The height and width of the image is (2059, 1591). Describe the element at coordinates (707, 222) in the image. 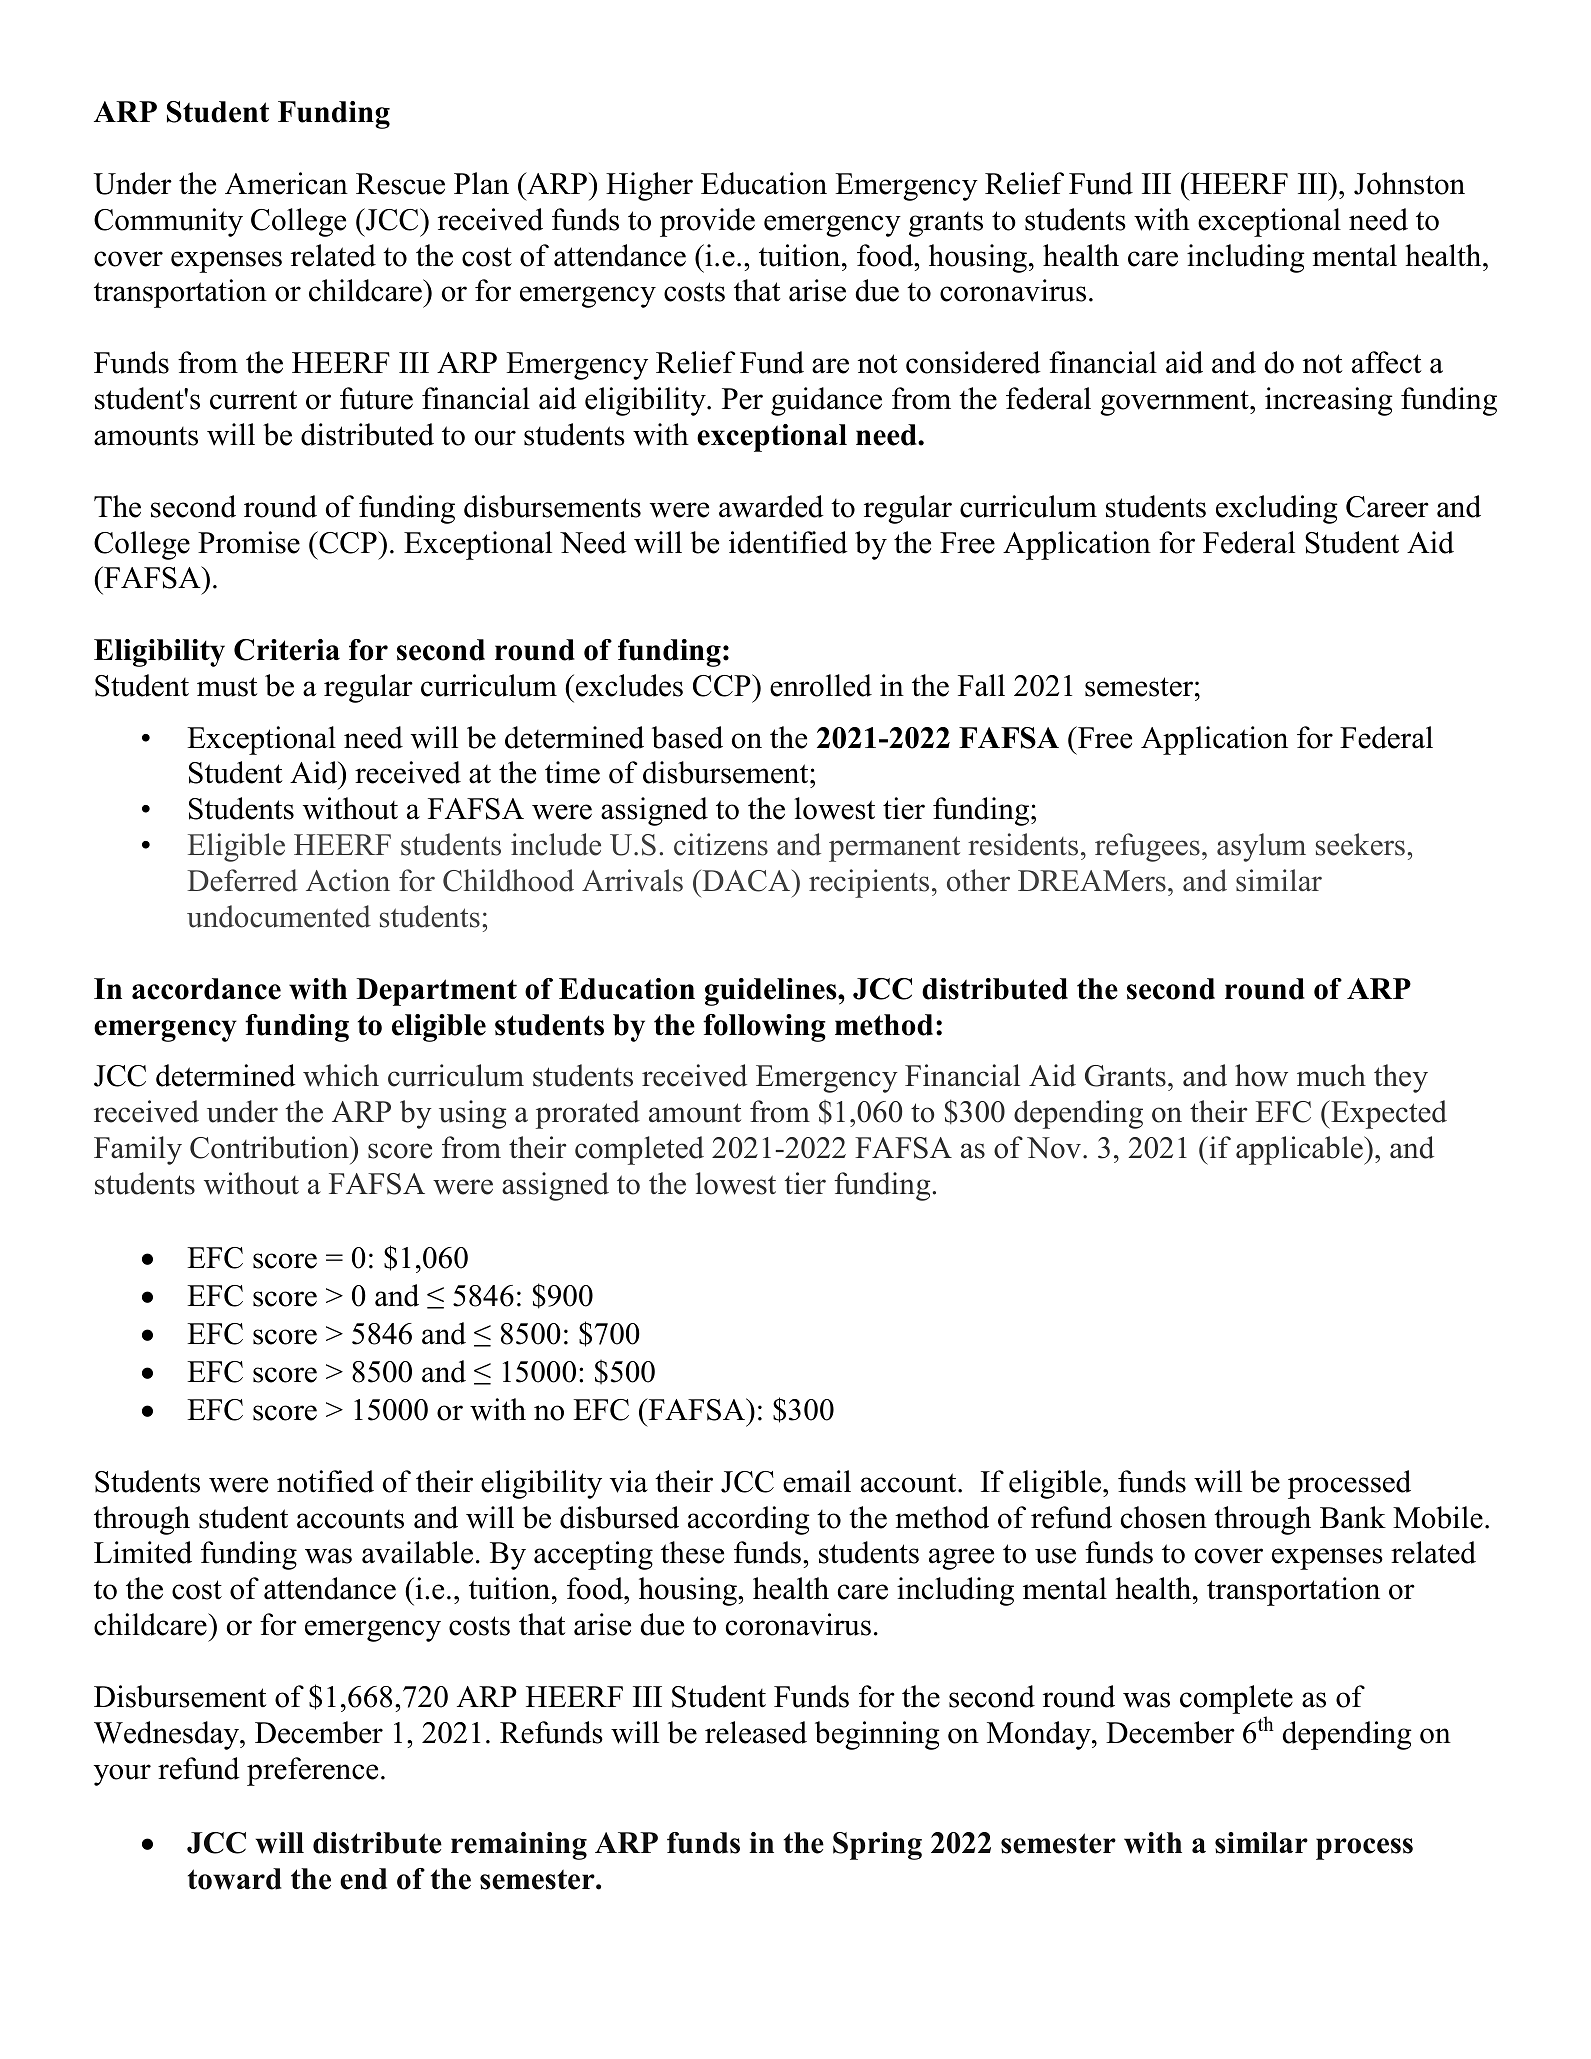

I see `provide` at that location.
